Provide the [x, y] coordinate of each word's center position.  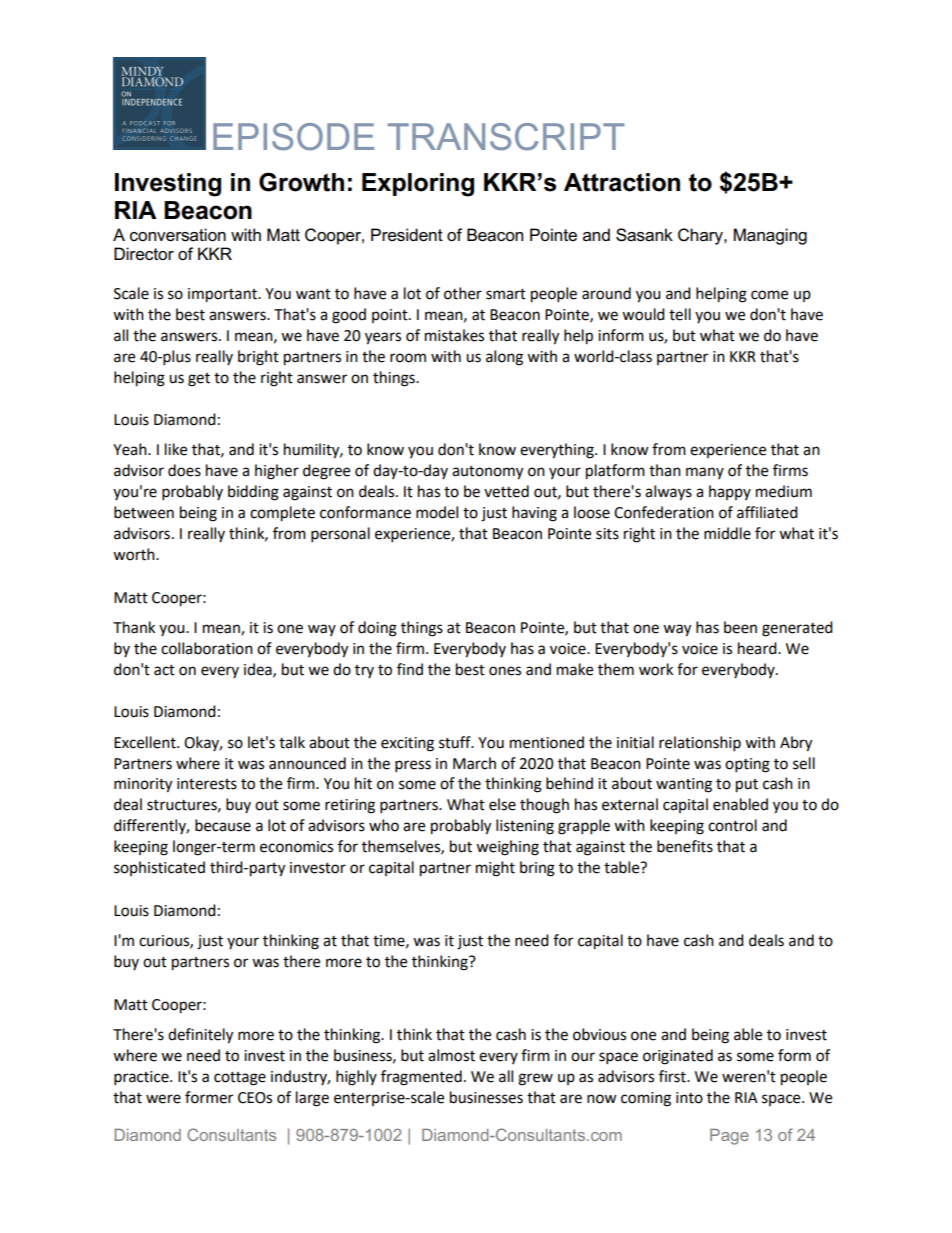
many [705, 473]
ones [505, 671]
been [740, 627]
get [199, 380]
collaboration [207, 648]
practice [142, 1078]
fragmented [421, 1078]
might [495, 869]
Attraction [622, 182]
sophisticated [159, 868]
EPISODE [293, 137]
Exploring [418, 185]
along [504, 358]
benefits [685, 846]
